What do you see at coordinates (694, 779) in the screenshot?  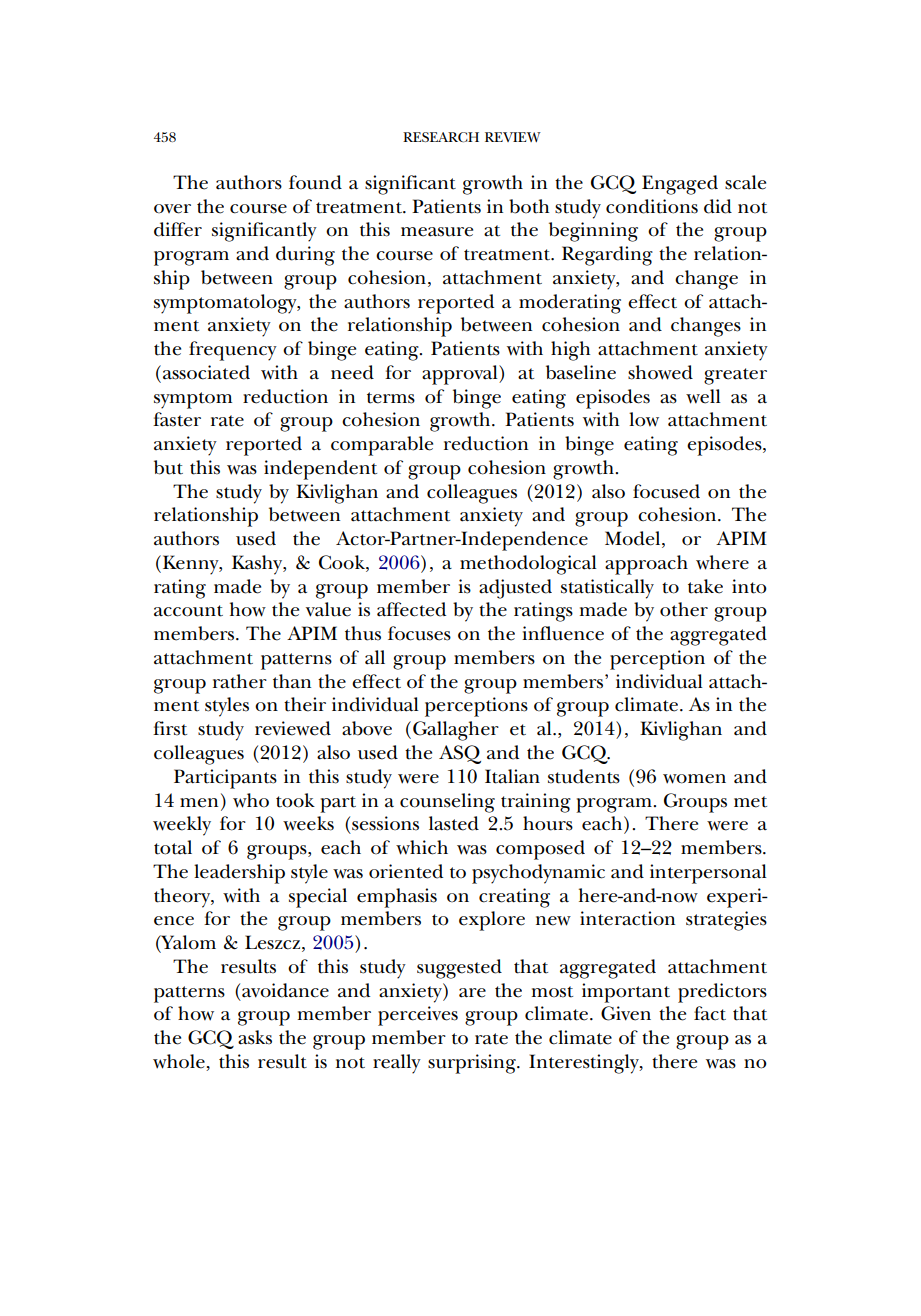 I see `women` at bounding box center [694, 779].
